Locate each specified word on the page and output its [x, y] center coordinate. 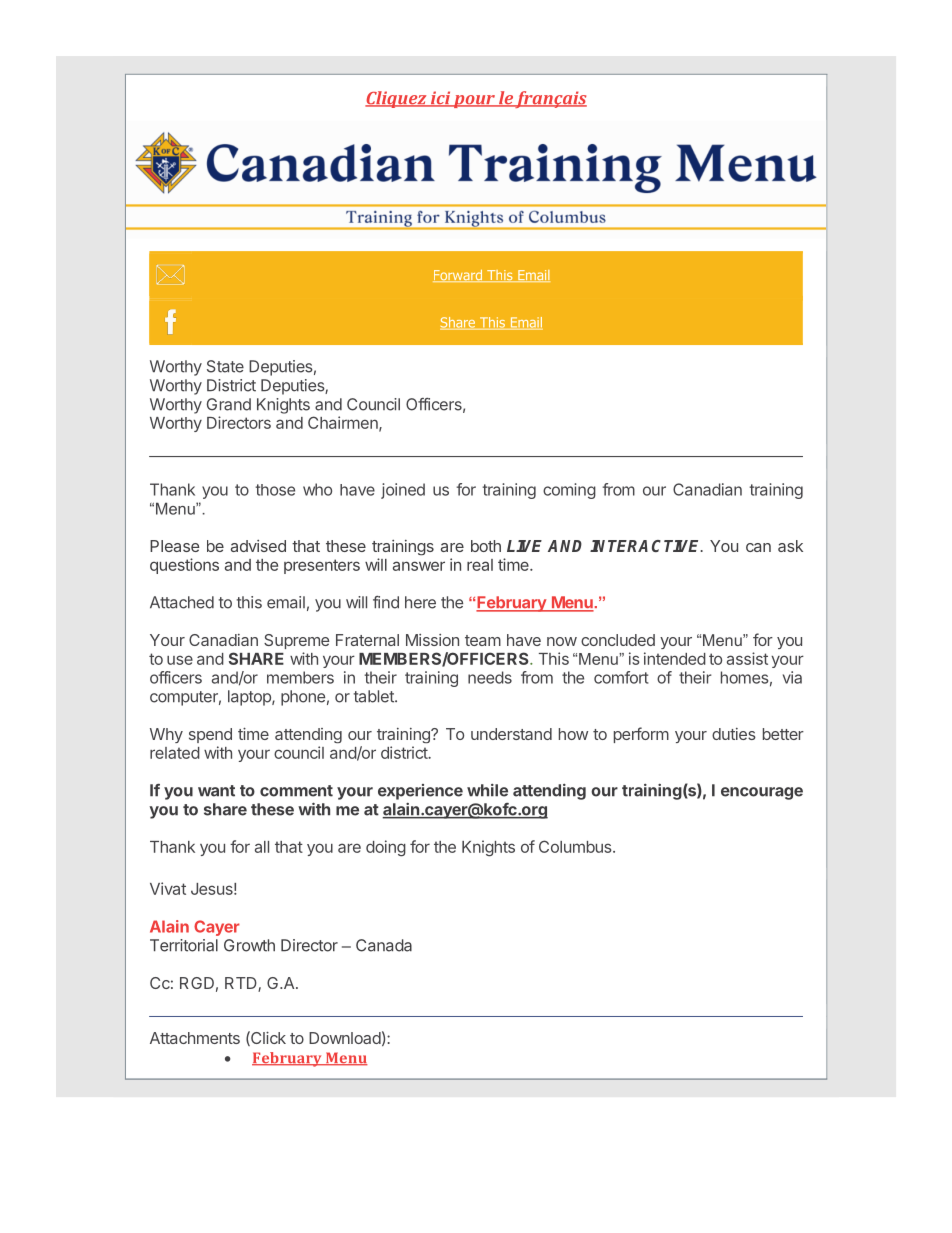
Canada [384, 945]
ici [440, 99]
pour [474, 101]
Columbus [576, 846]
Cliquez [397, 99]
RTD [242, 984]
